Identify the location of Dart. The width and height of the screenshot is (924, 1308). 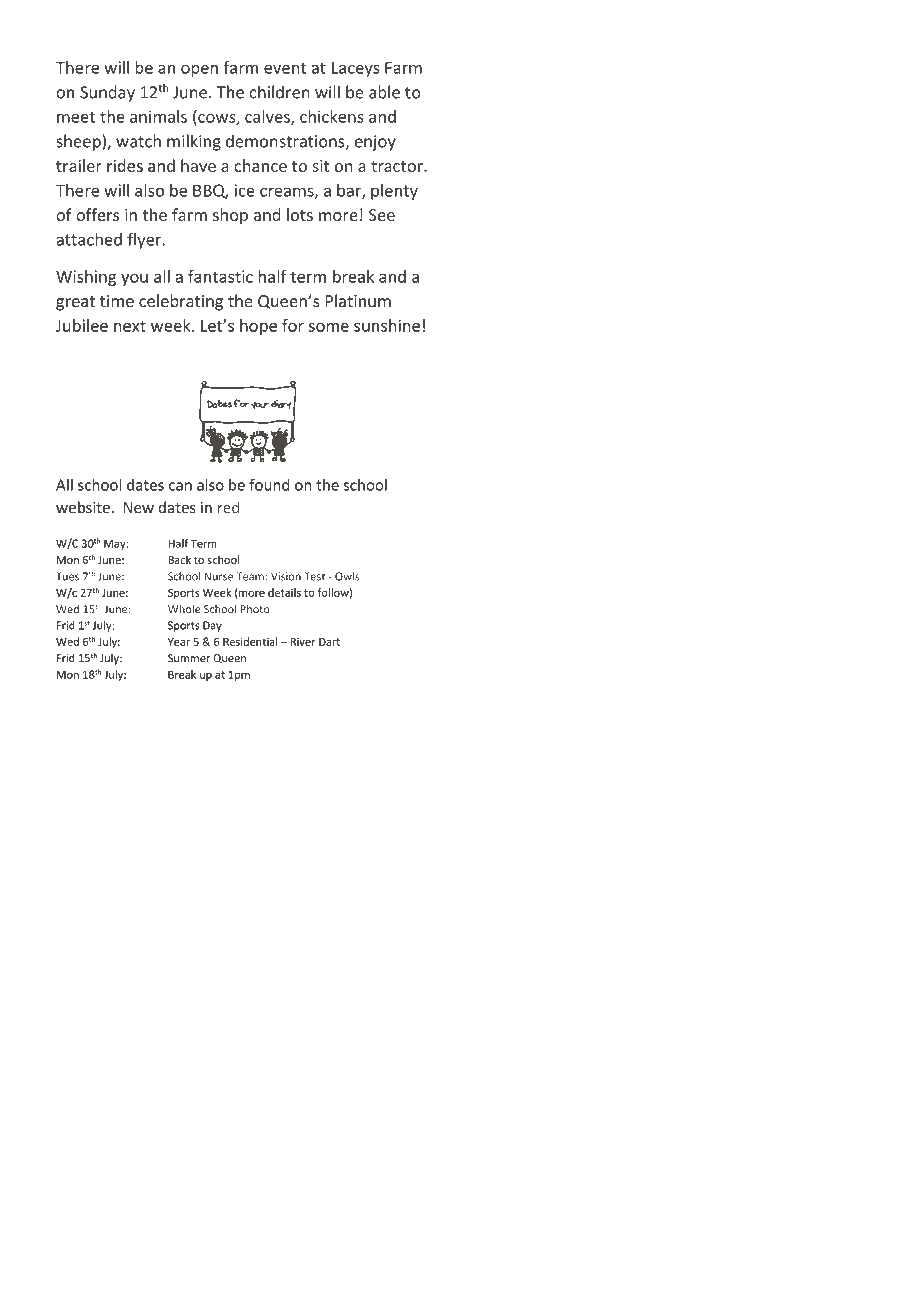
(329, 642).
